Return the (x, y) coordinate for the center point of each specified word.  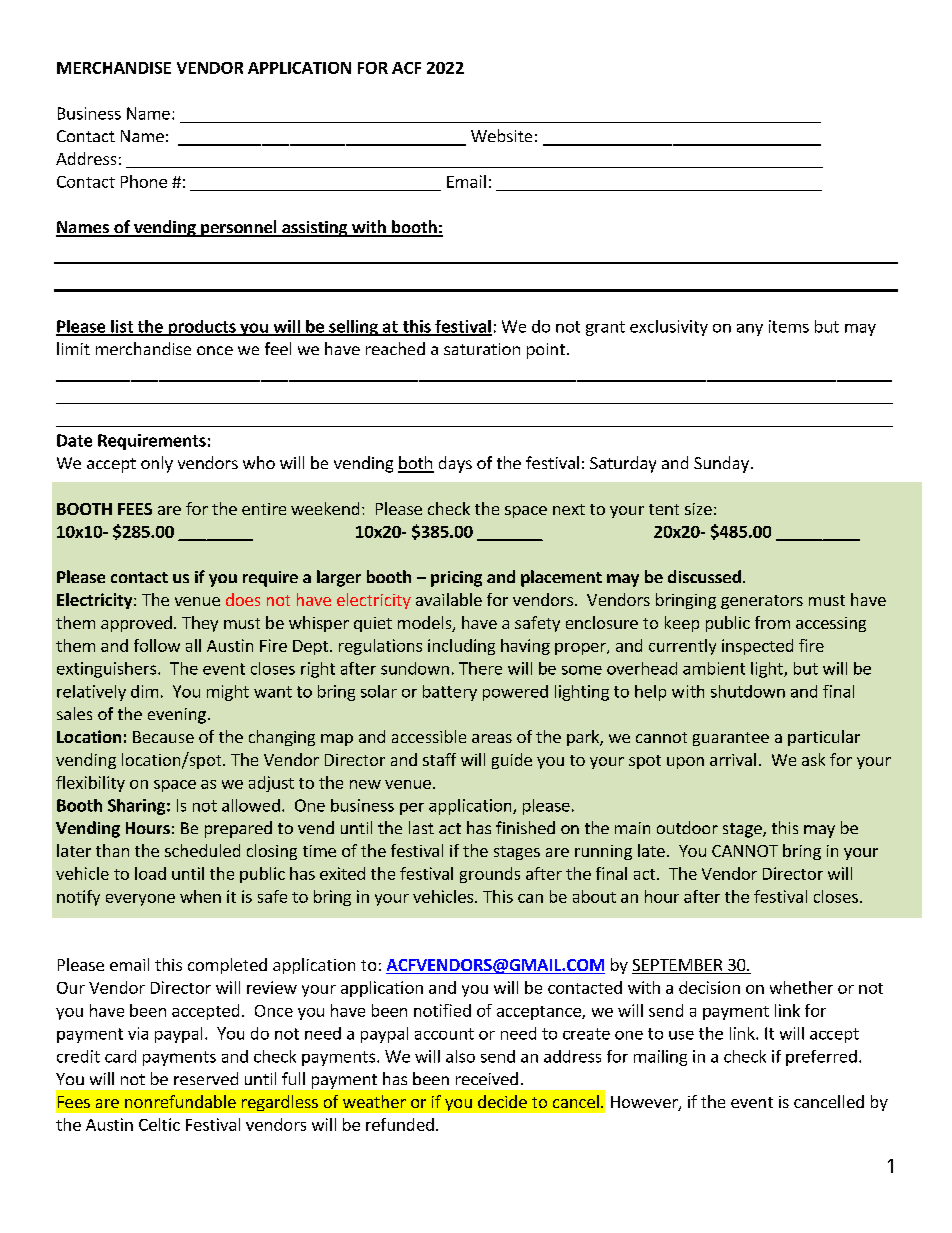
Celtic (159, 1124)
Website (501, 135)
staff (439, 759)
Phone (144, 181)
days (455, 464)
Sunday (721, 464)
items (789, 326)
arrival (733, 759)
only (157, 464)
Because (163, 737)
